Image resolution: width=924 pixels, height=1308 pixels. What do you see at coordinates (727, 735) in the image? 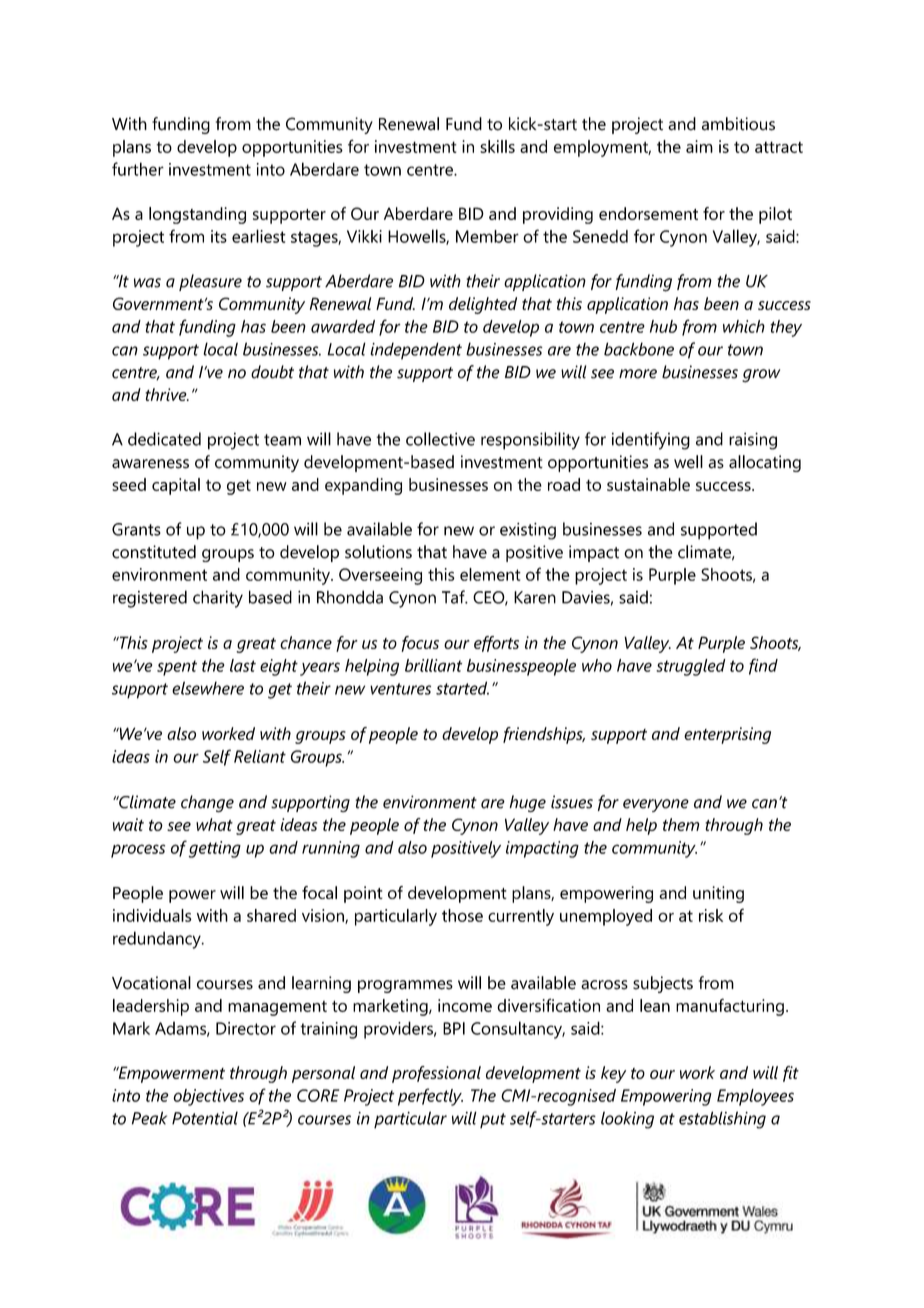
I see `enterprising` at bounding box center [727, 735].
